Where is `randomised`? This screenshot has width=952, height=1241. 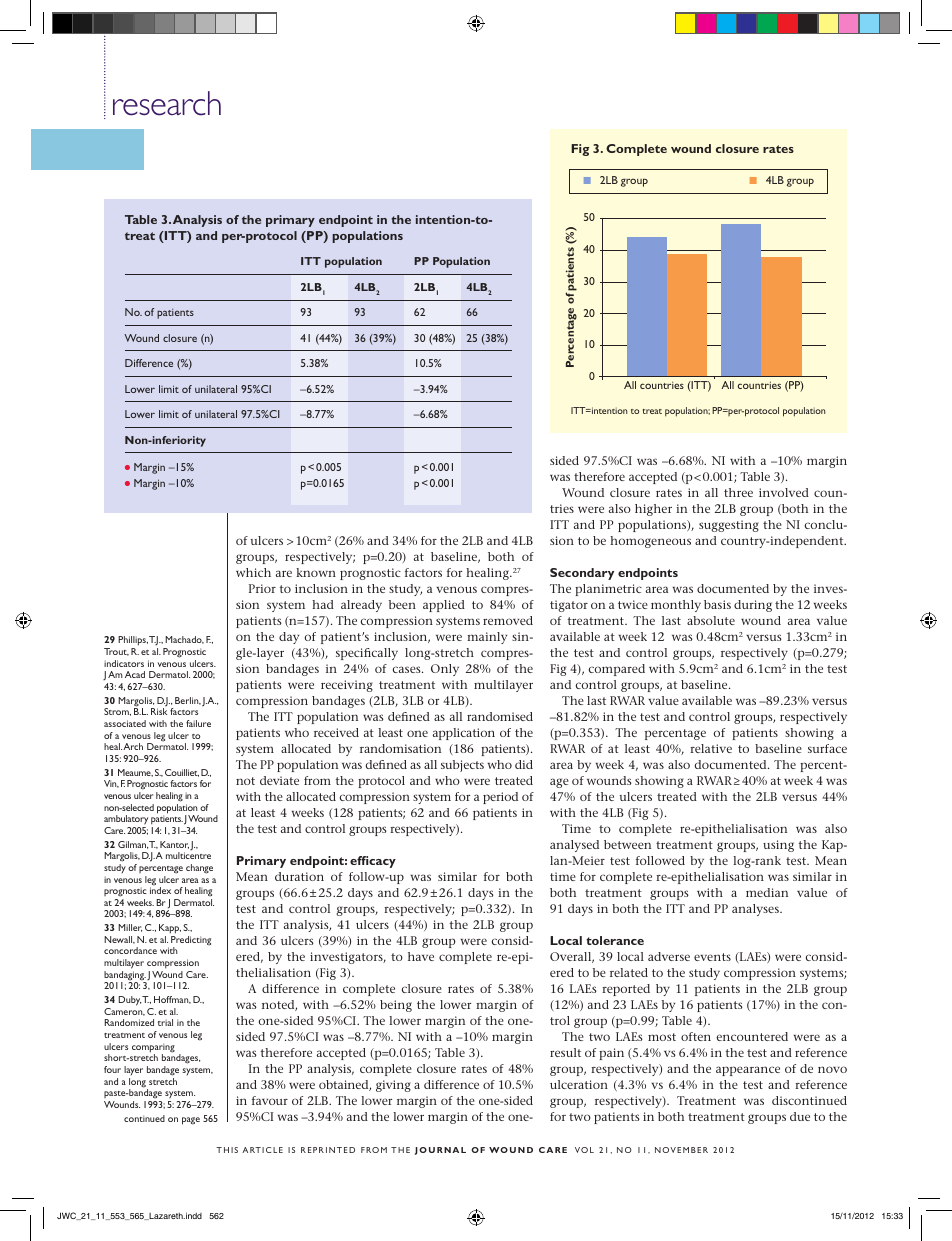 randomised is located at coordinates (500, 716).
